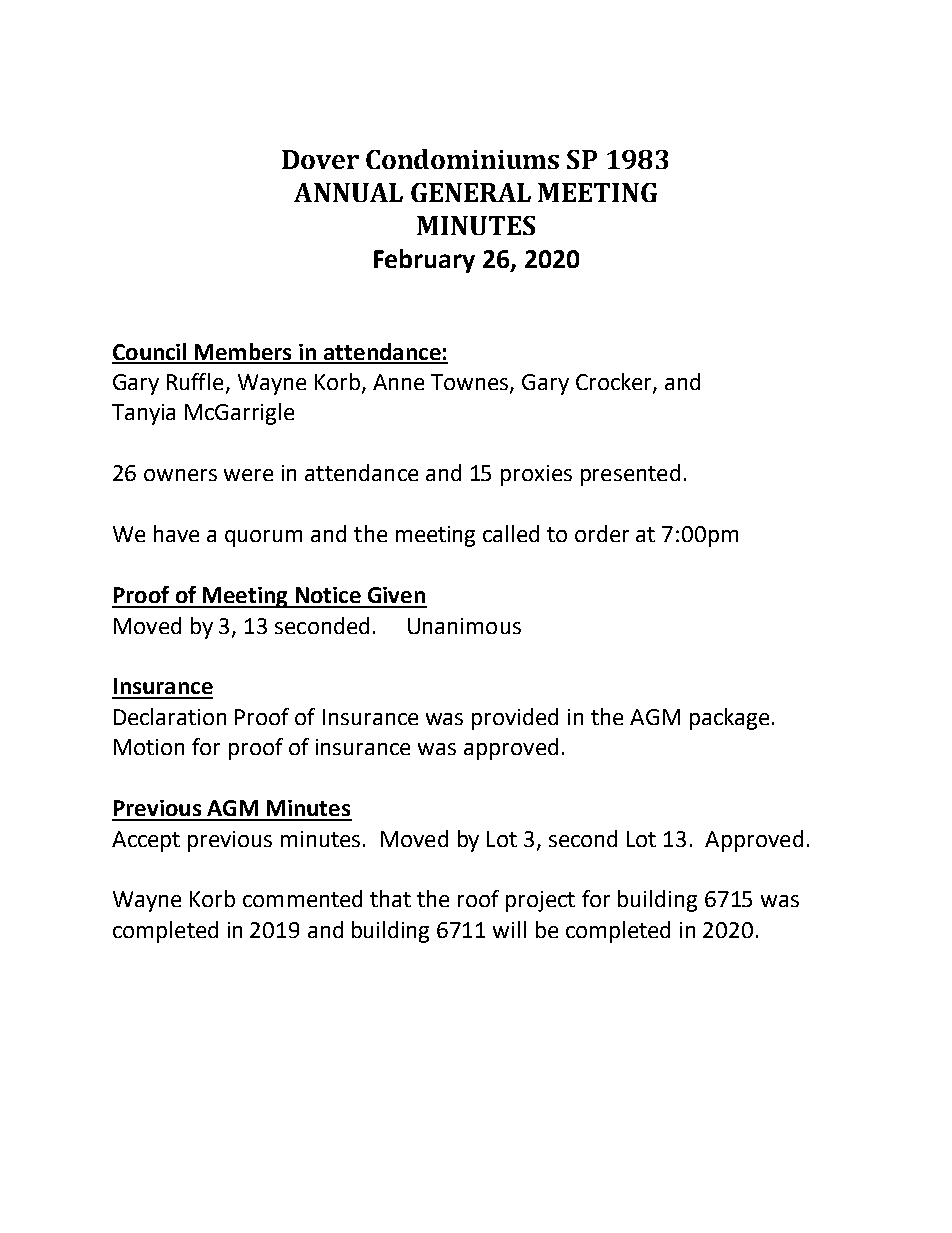 This image has width=952, height=1233. I want to click on package, so click(729, 719).
